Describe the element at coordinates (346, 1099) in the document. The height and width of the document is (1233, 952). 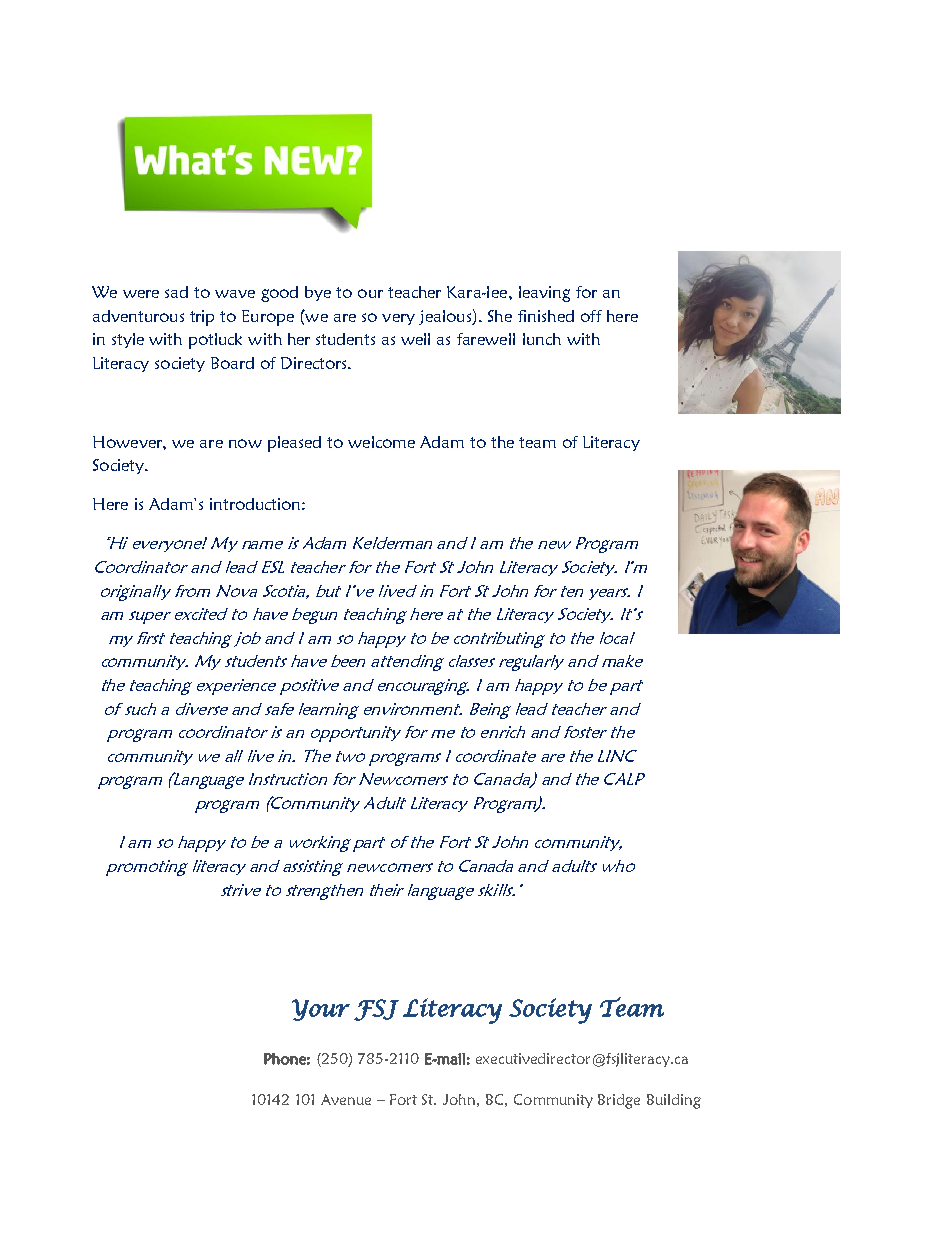
I see `Avenue` at that location.
